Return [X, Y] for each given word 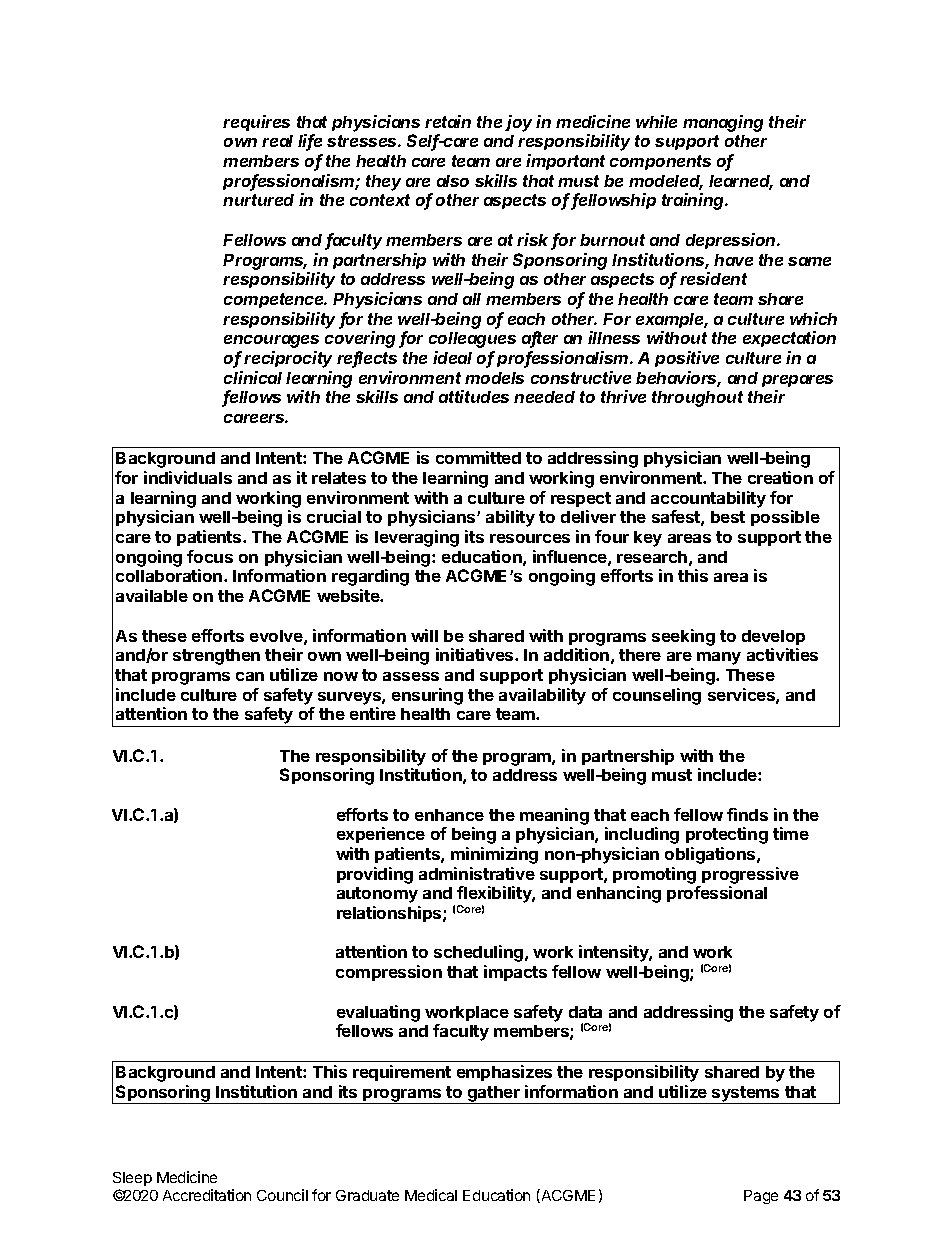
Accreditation [207, 1195]
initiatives [476, 654]
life [310, 142]
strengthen [216, 657]
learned [741, 182]
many [719, 658]
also [453, 181]
